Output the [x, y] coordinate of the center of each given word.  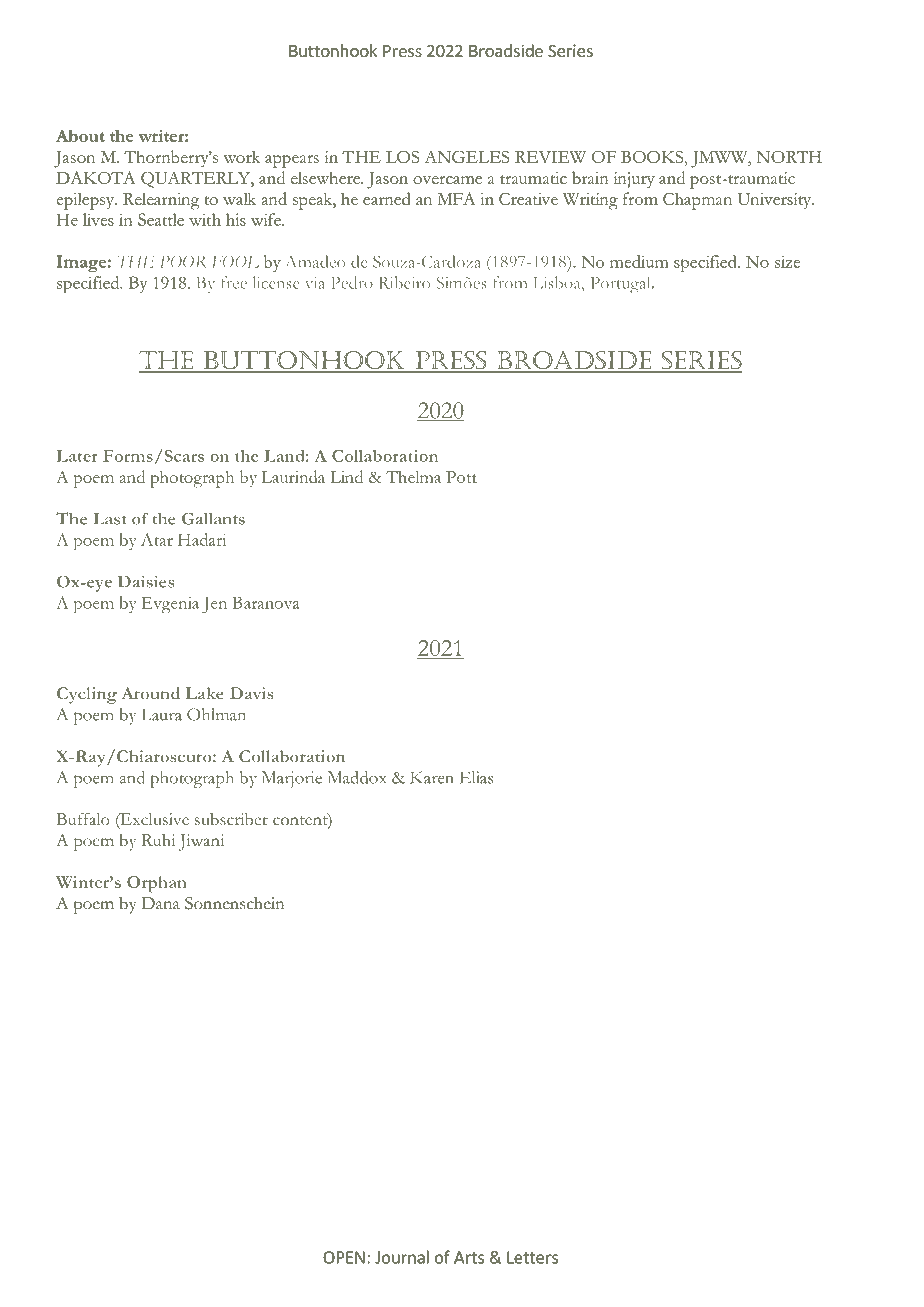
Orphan [157, 884]
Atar [157, 539]
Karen [432, 777]
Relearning [161, 201]
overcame [447, 180]
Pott [461, 477]
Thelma [413, 476]
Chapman [697, 201]
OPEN [344, 1257]
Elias [476, 777]
